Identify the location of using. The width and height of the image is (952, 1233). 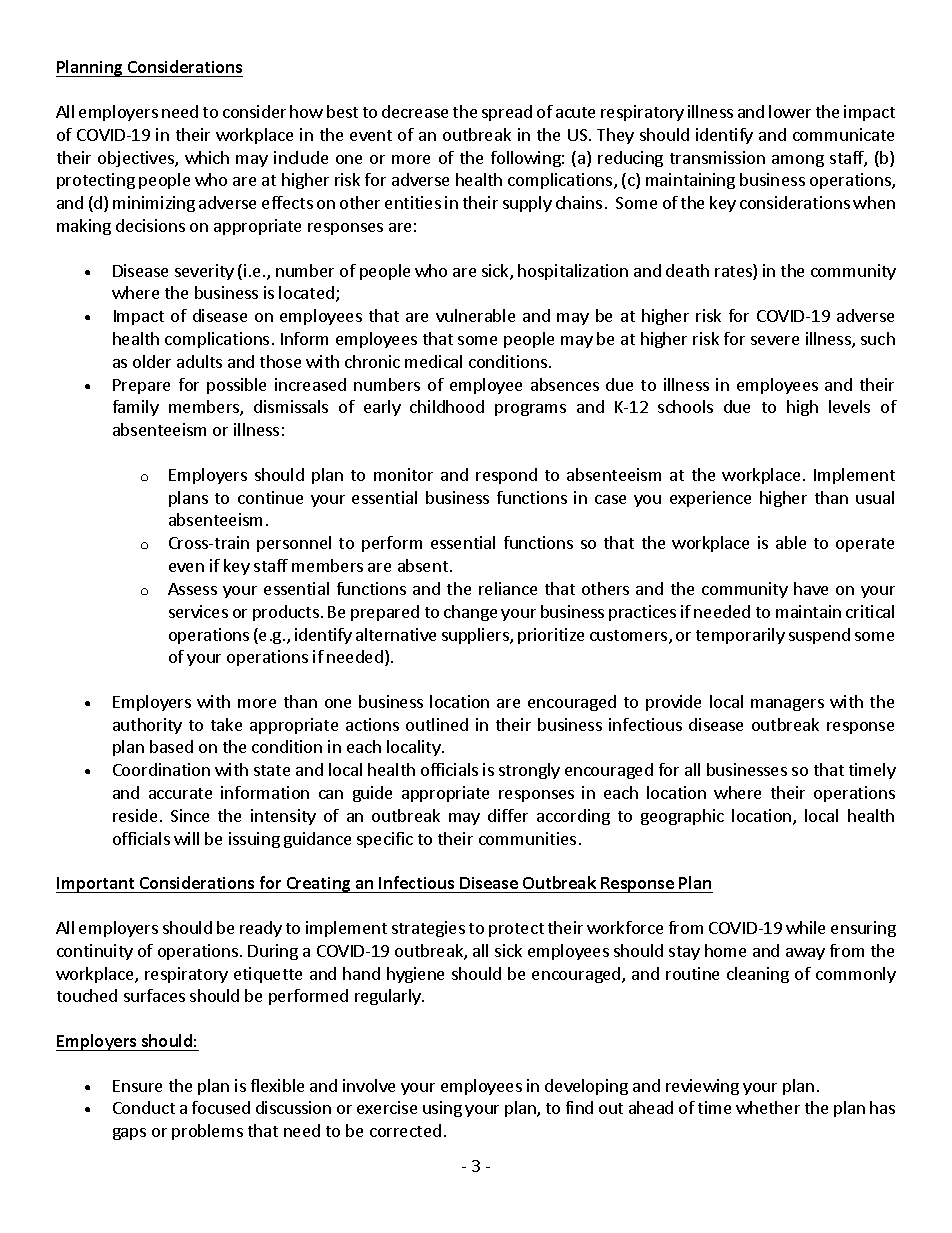
(442, 1109).
